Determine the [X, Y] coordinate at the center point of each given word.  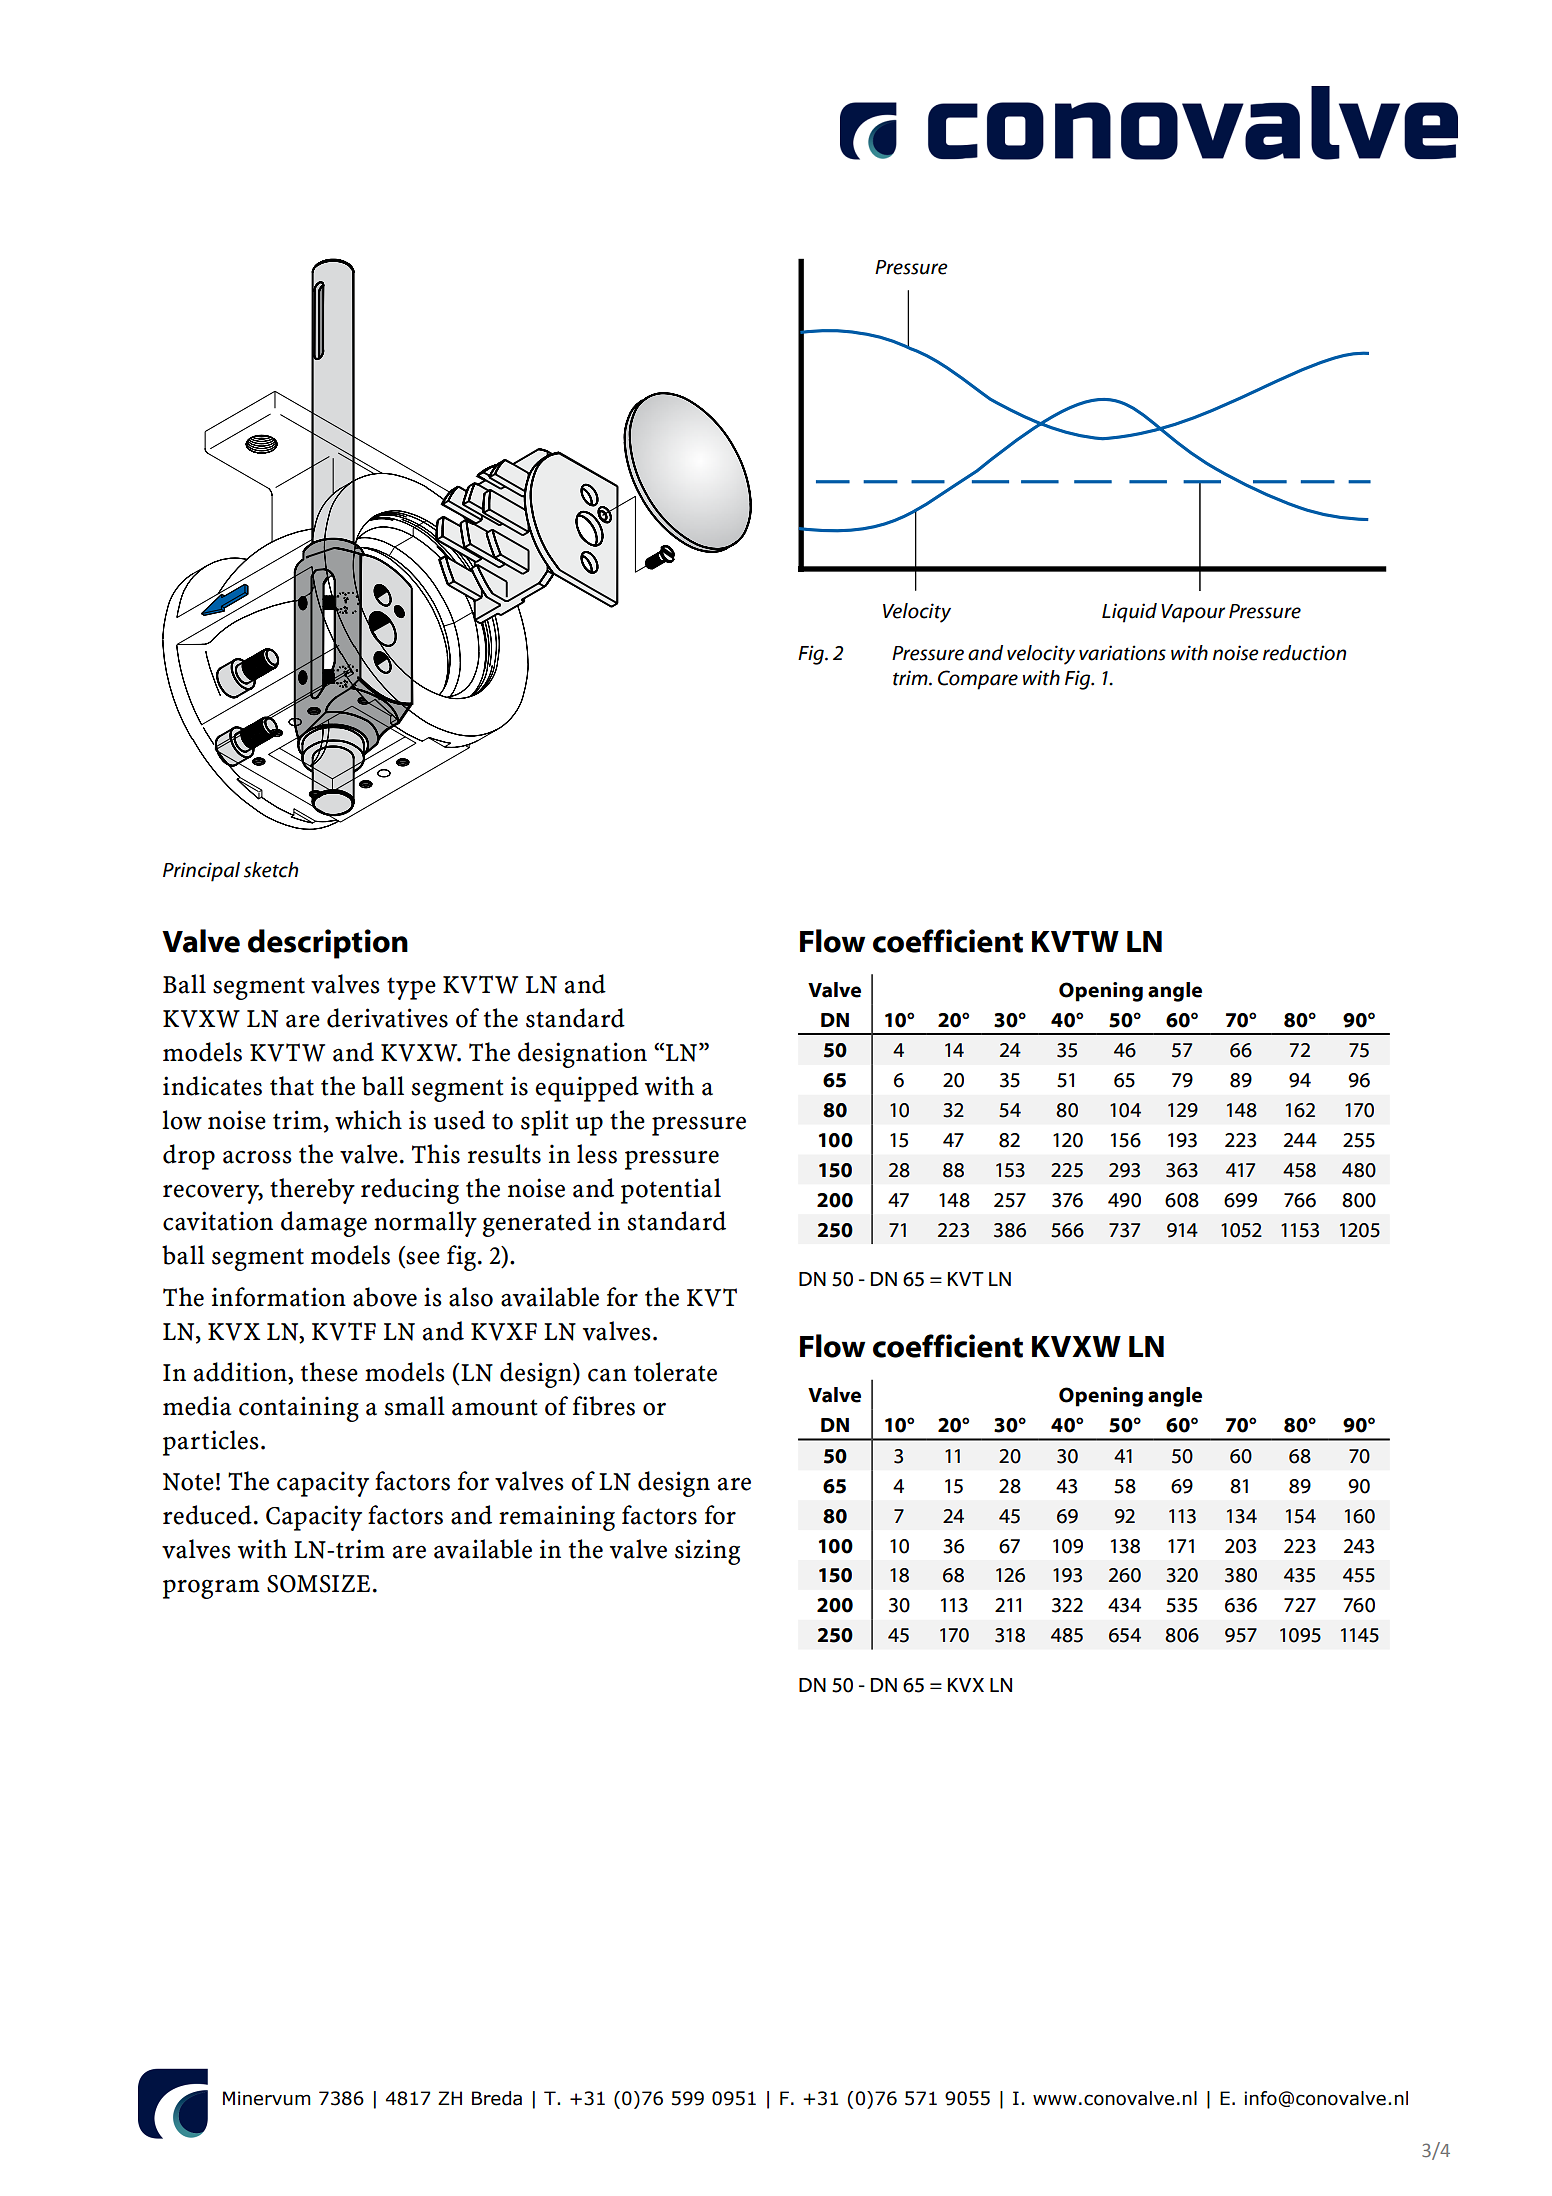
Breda [497, 2098]
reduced [207, 1515]
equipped [587, 1089]
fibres [604, 1406]
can [607, 1375]
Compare [978, 680]
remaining [557, 1518]
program [211, 1589]
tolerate [675, 1372]
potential [671, 1191]
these [329, 1372]
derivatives [387, 1018]
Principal [201, 872]
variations [1122, 653]
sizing [707, 1552]
